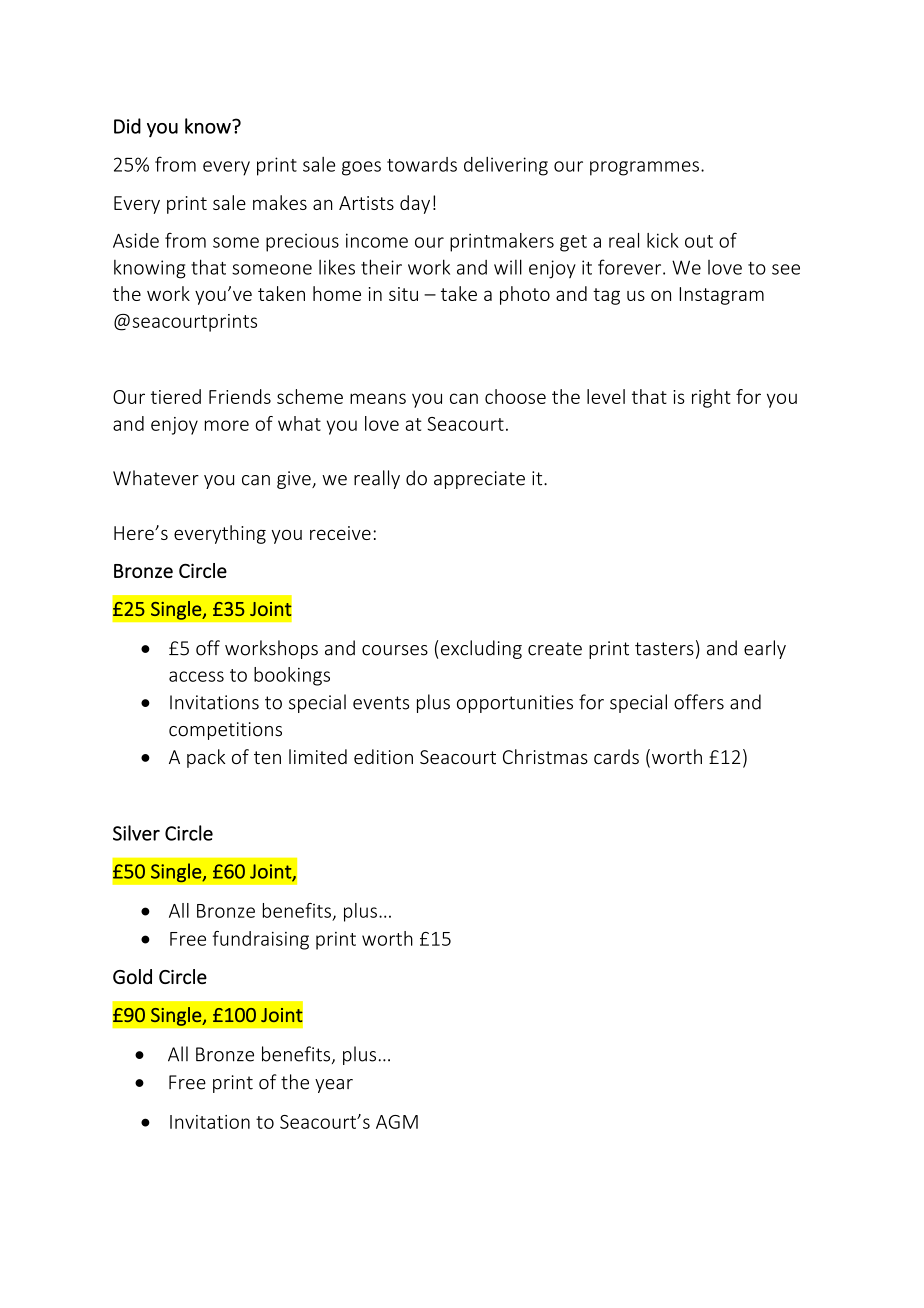 This document has height=1308, width=924. I want to click on towards, so click(422, 164).
